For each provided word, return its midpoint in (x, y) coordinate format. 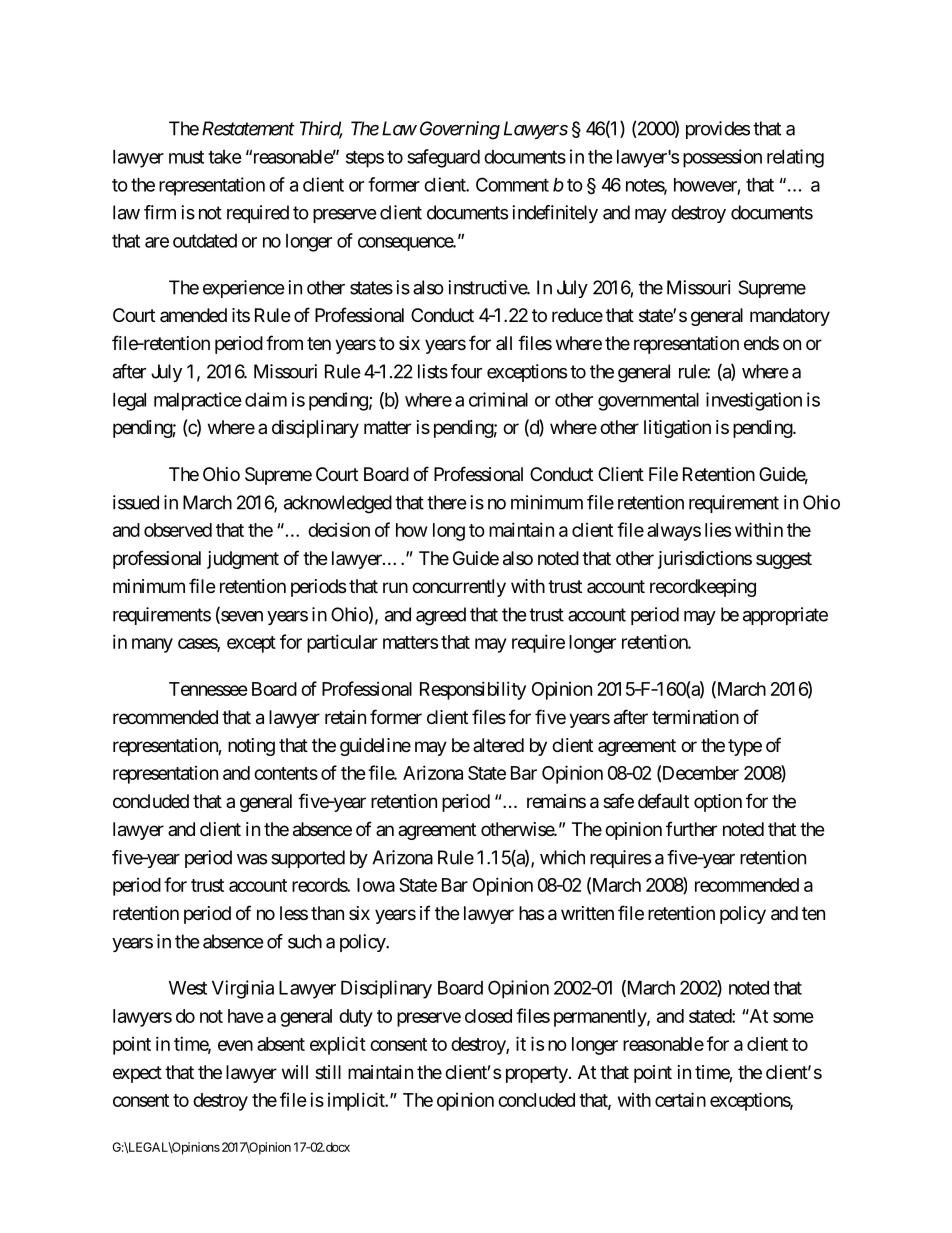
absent (281, 1044)
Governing (460, 130)
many (152, 645)
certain (680, 1099)
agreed (441, 616)
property (537, 1074)
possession (722, 158)
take (225, 157)
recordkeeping (703, 588)
